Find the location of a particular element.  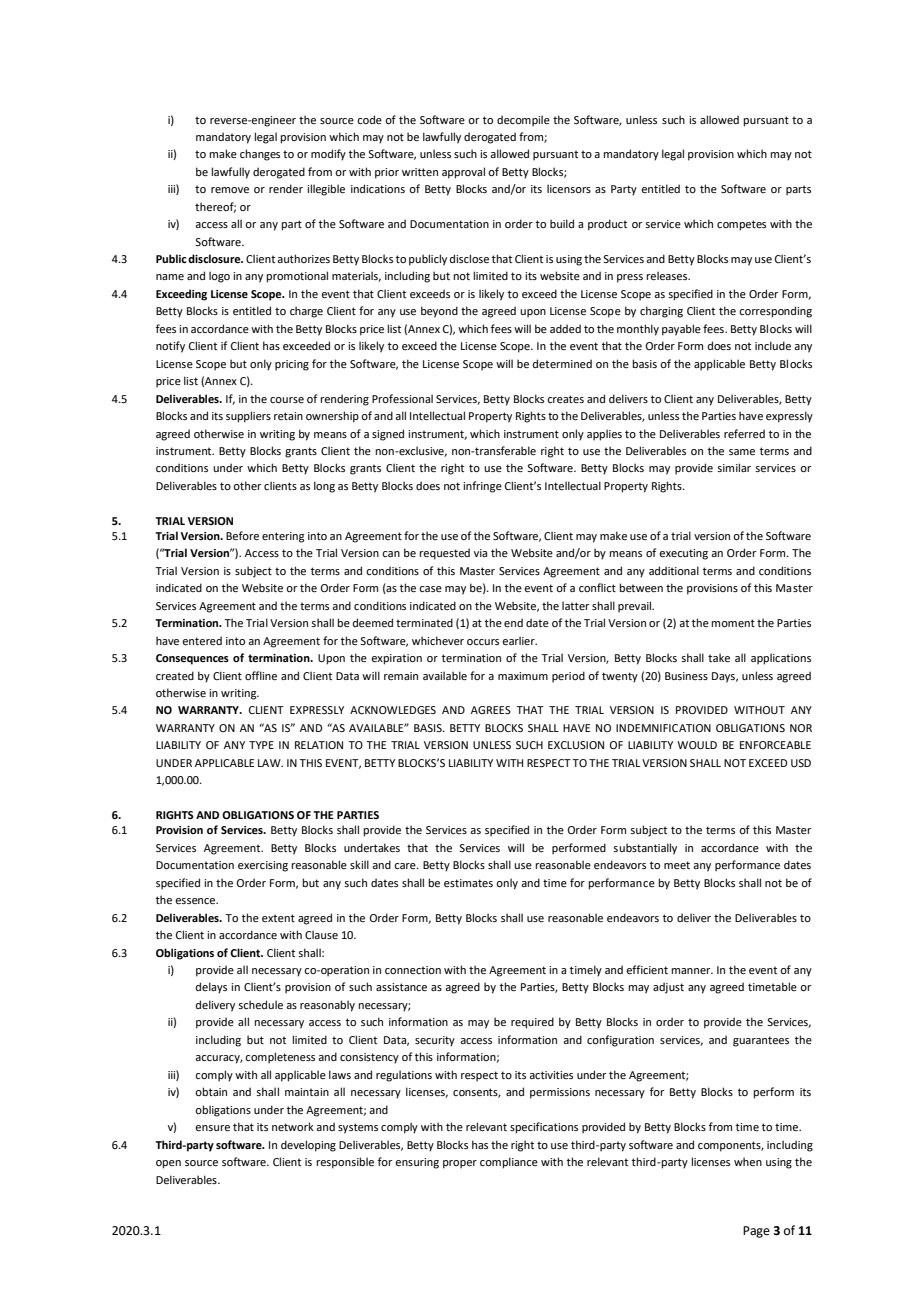

Business is located at coordinates (686, 676).
